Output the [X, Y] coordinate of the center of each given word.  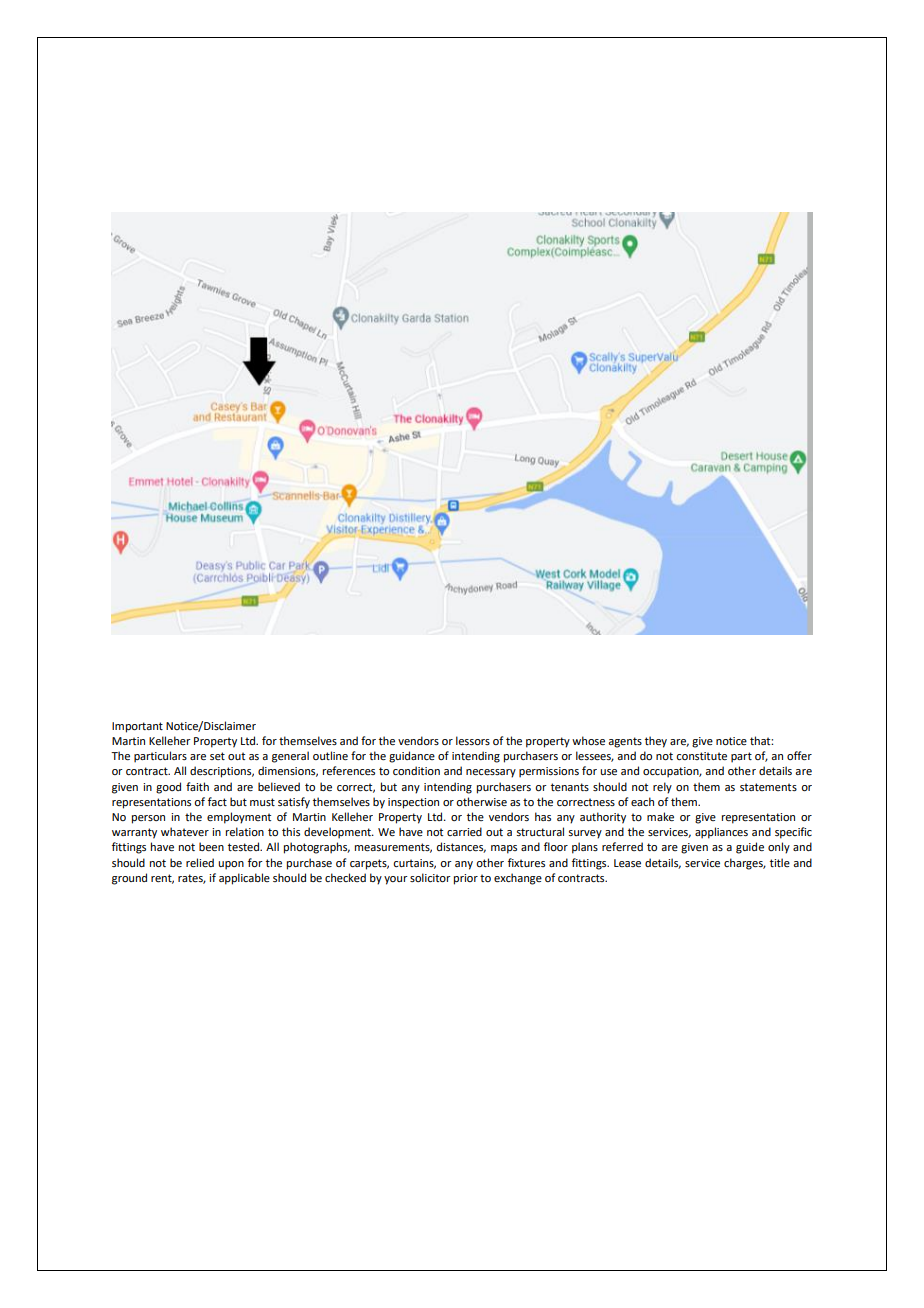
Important [137, 727]
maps [504, 849]
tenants [570, 787]
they [656, 742]
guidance [412, 757]
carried [464, 831]
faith [197, 786]
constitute [701, 756]
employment [239, 818]
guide [750, 848]
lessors [473, 740]
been [211, 846]
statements [768, 787]
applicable [244, 879]
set [217, 756]
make [660, 816]
